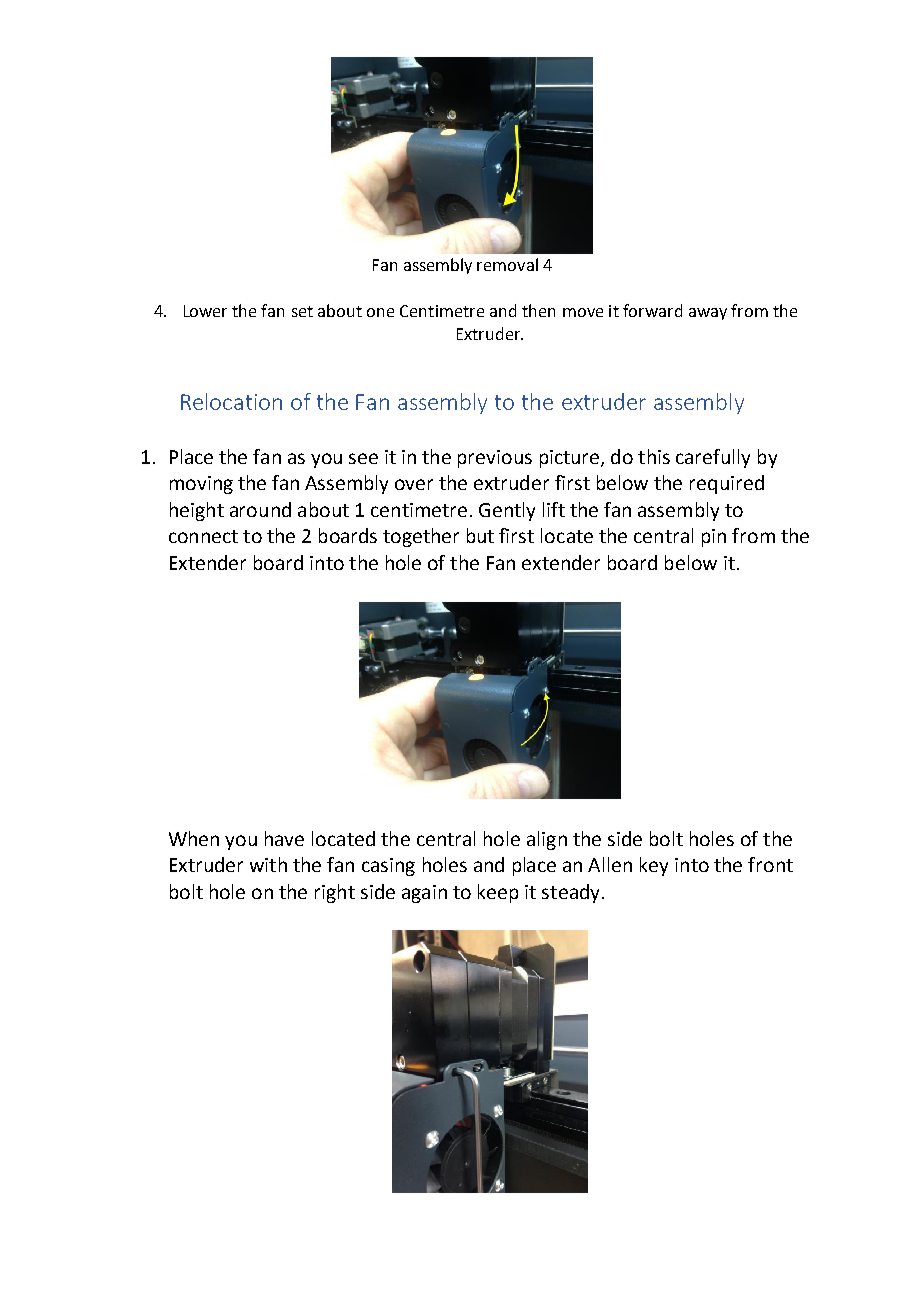  What do you see at coordinates (302, 311) in the page?
I see `set` at bounding box center [302, 311].
